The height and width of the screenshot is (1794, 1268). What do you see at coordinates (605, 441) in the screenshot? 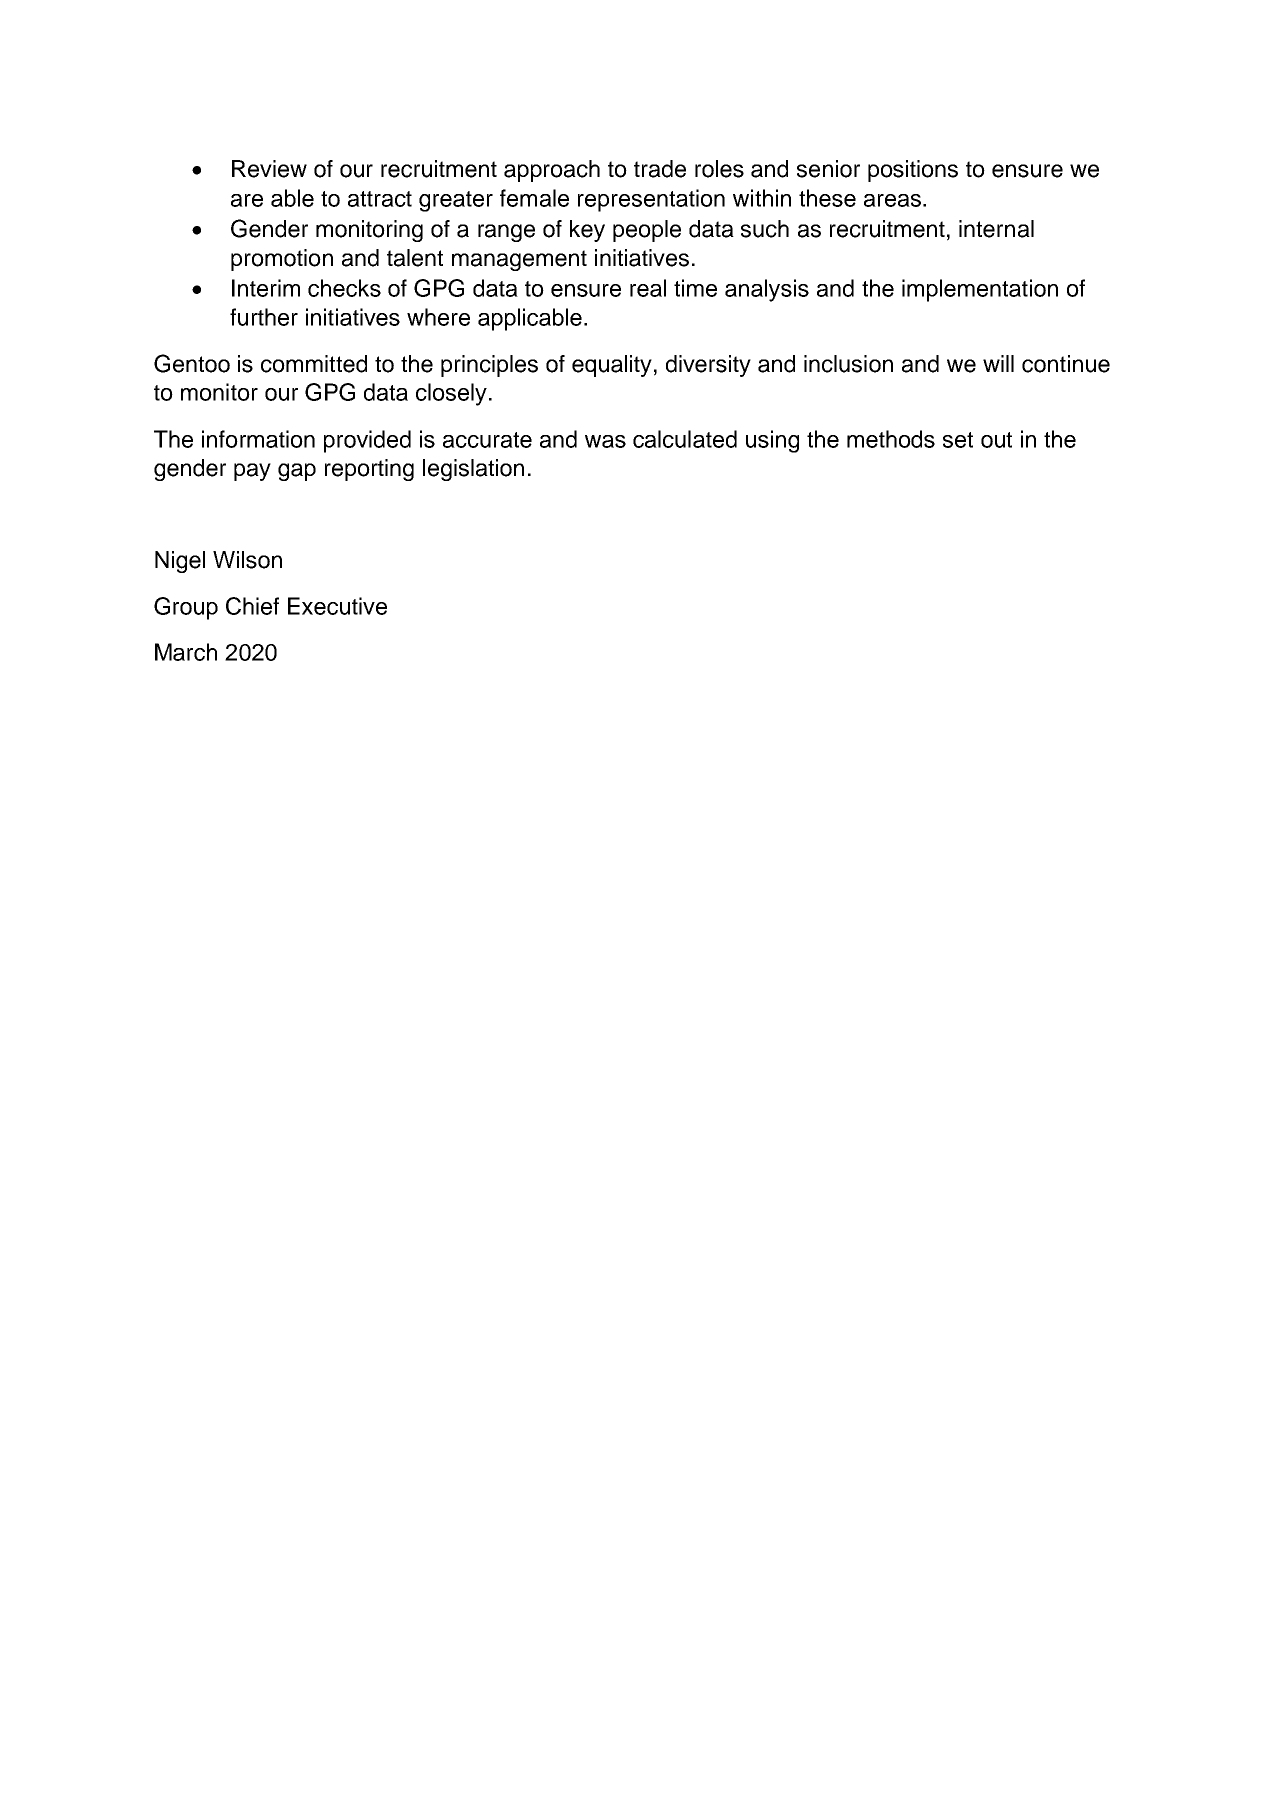
I see `was` at bounding box center [605, 441].
